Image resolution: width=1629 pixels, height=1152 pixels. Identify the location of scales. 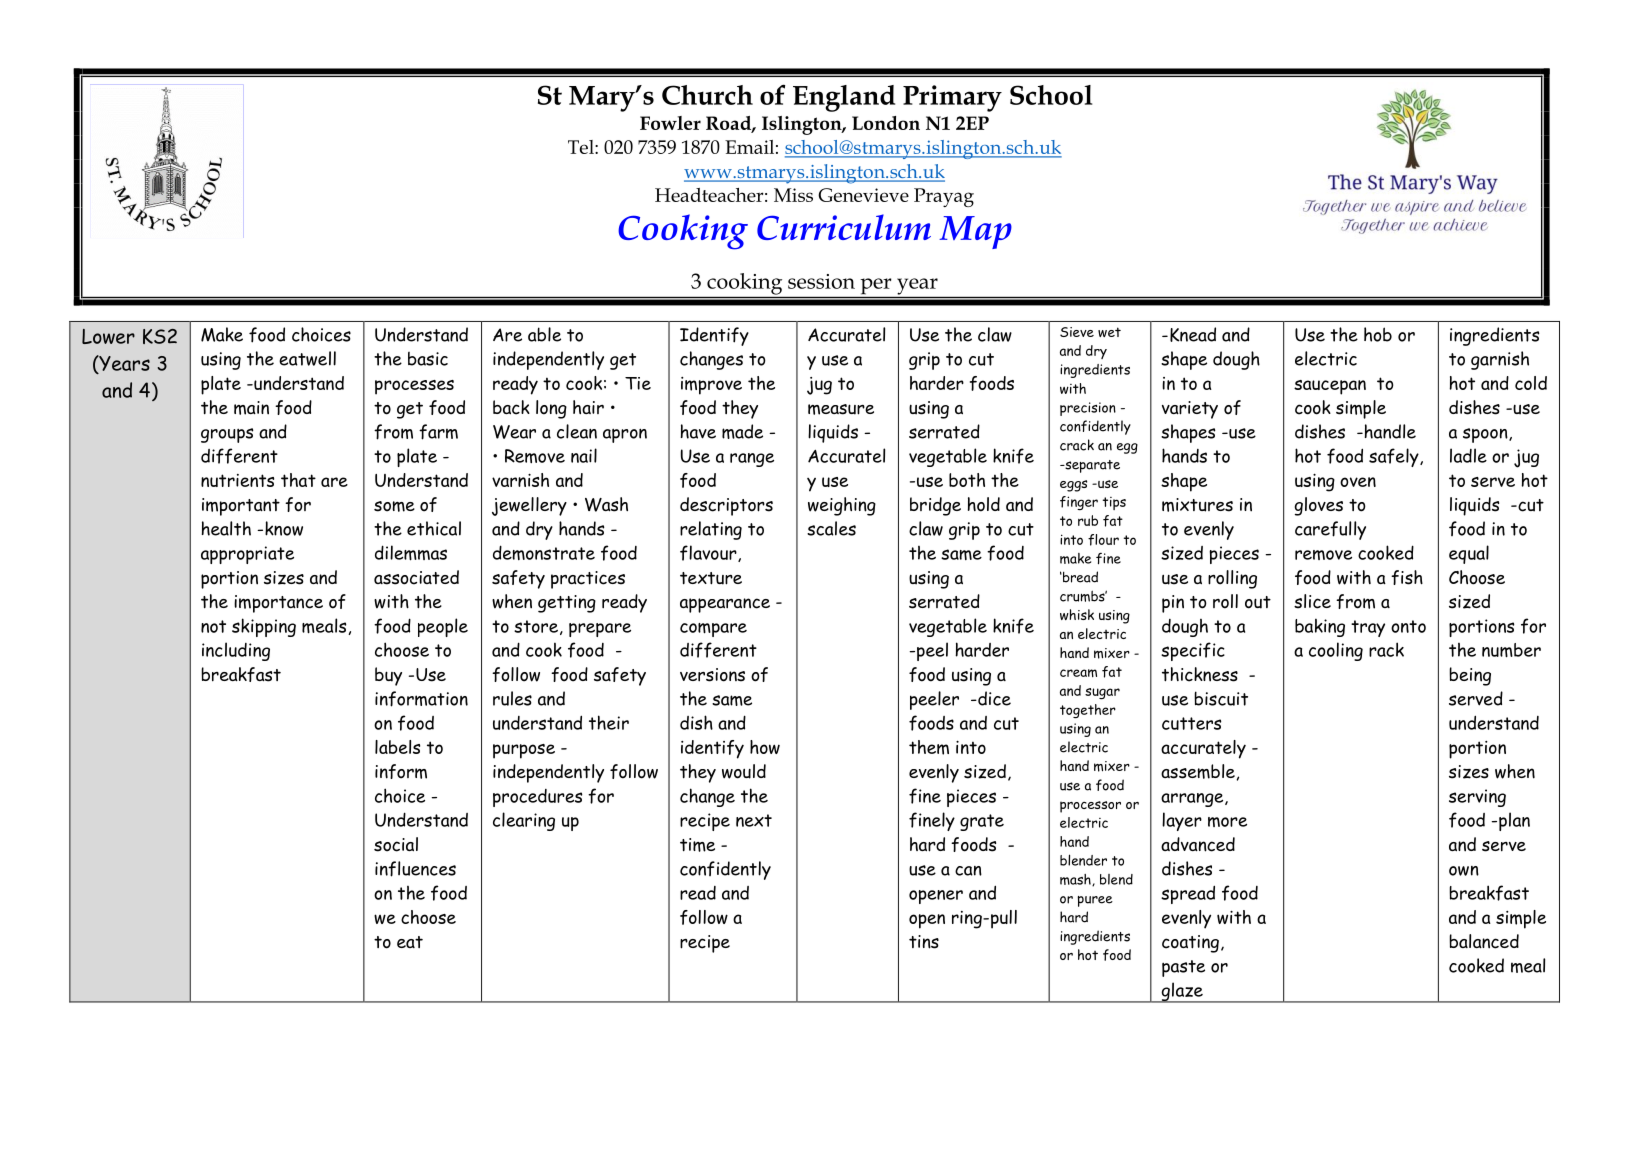
(831, 528).
